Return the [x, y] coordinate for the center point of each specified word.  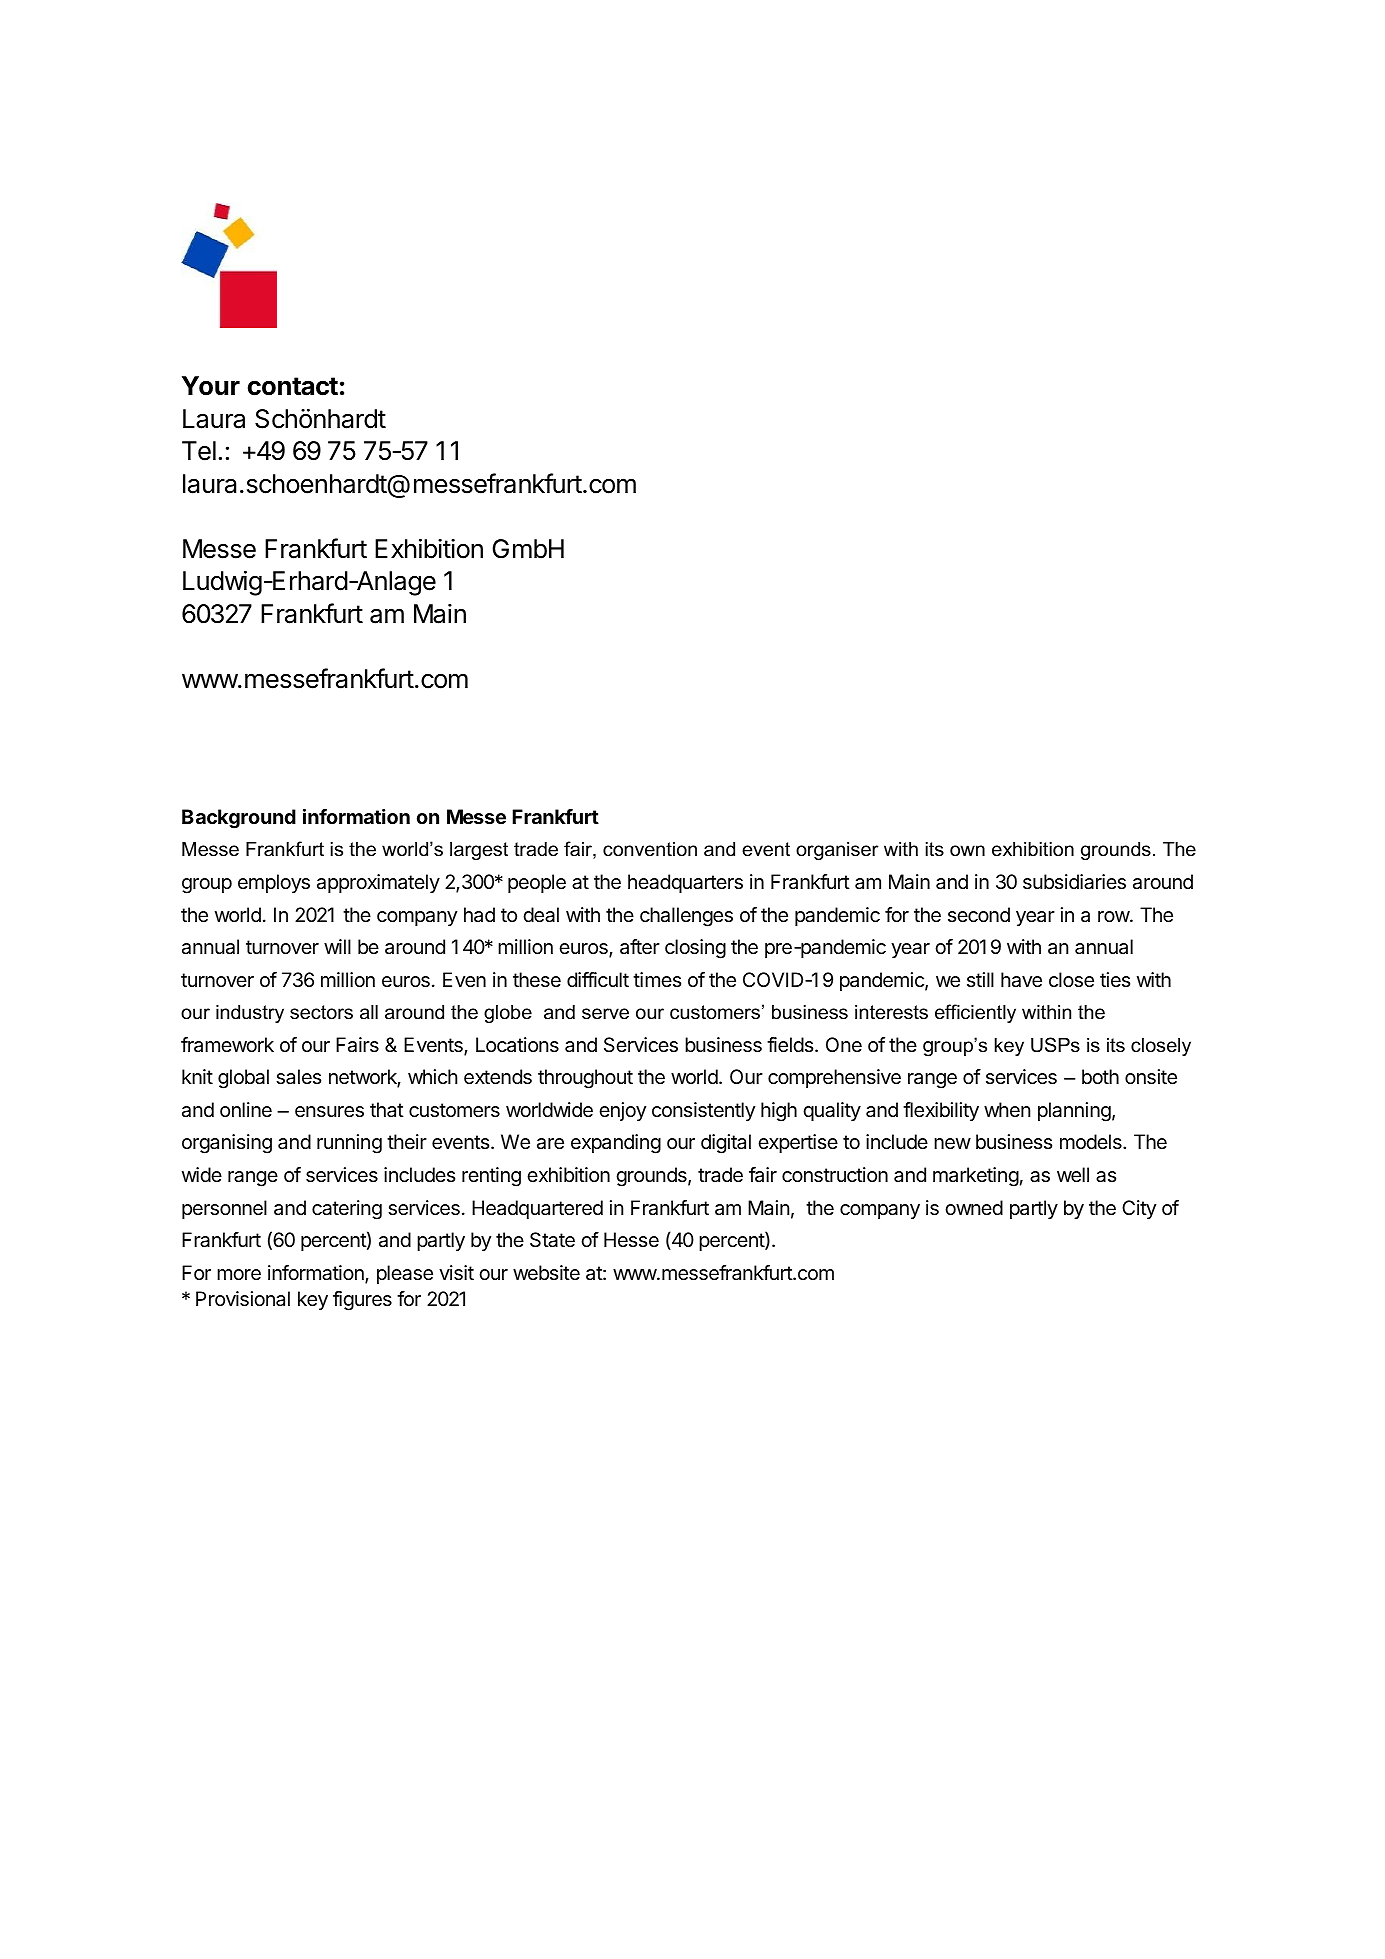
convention [650, 849]
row [1114, 916]
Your [211, 386]
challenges [686, 917]
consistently [703, 1111]
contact [293, 386]
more [239, 1275]
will [337, 946]
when [1007, 1109]
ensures [329, 1112]
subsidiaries [1074, 882]
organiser [837, 851]
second [979, 915]
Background [239, 819]
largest [479, 851]
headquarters [685, 883]
